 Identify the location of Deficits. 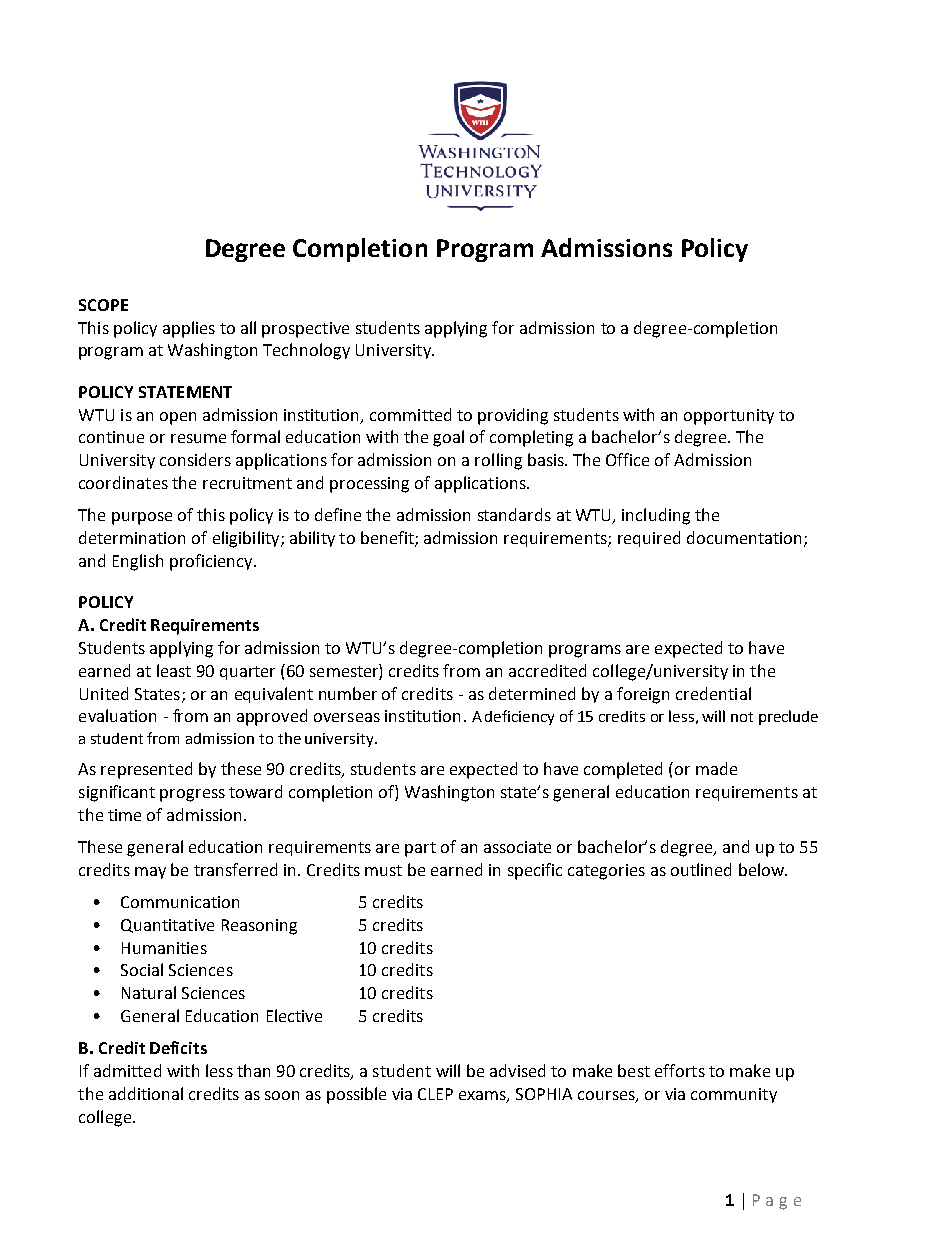
(178, 1047).
